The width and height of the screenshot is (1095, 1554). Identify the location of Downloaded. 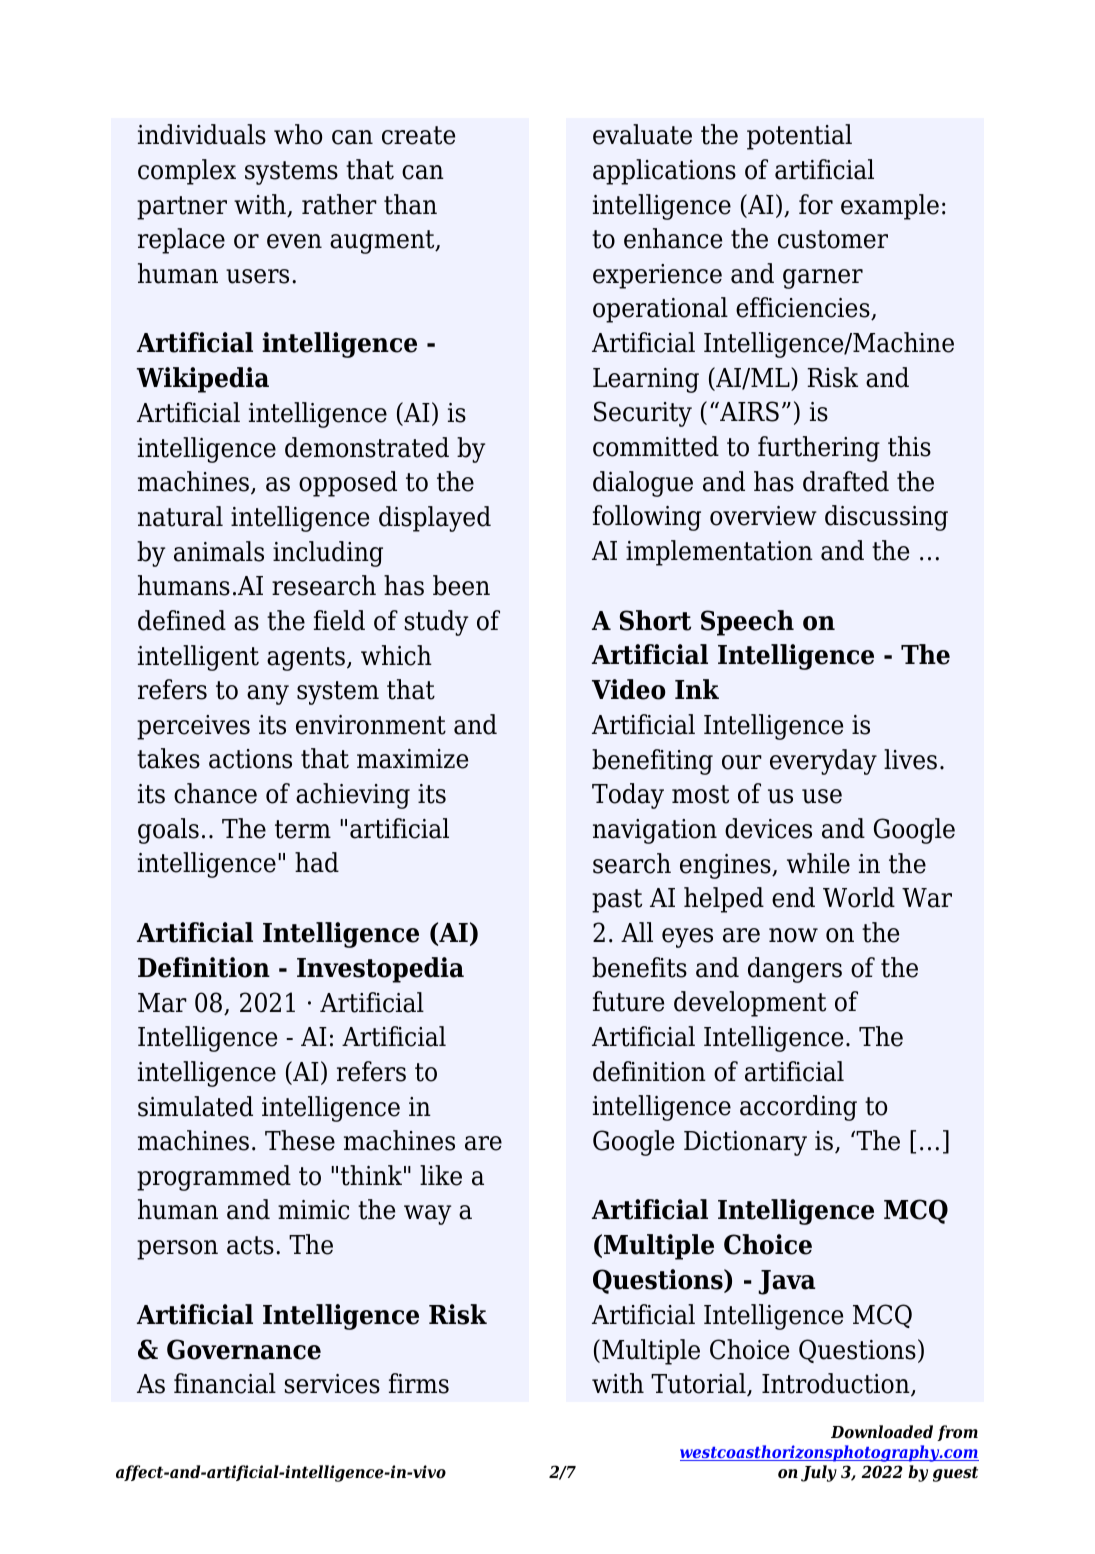
(882, 1432).
